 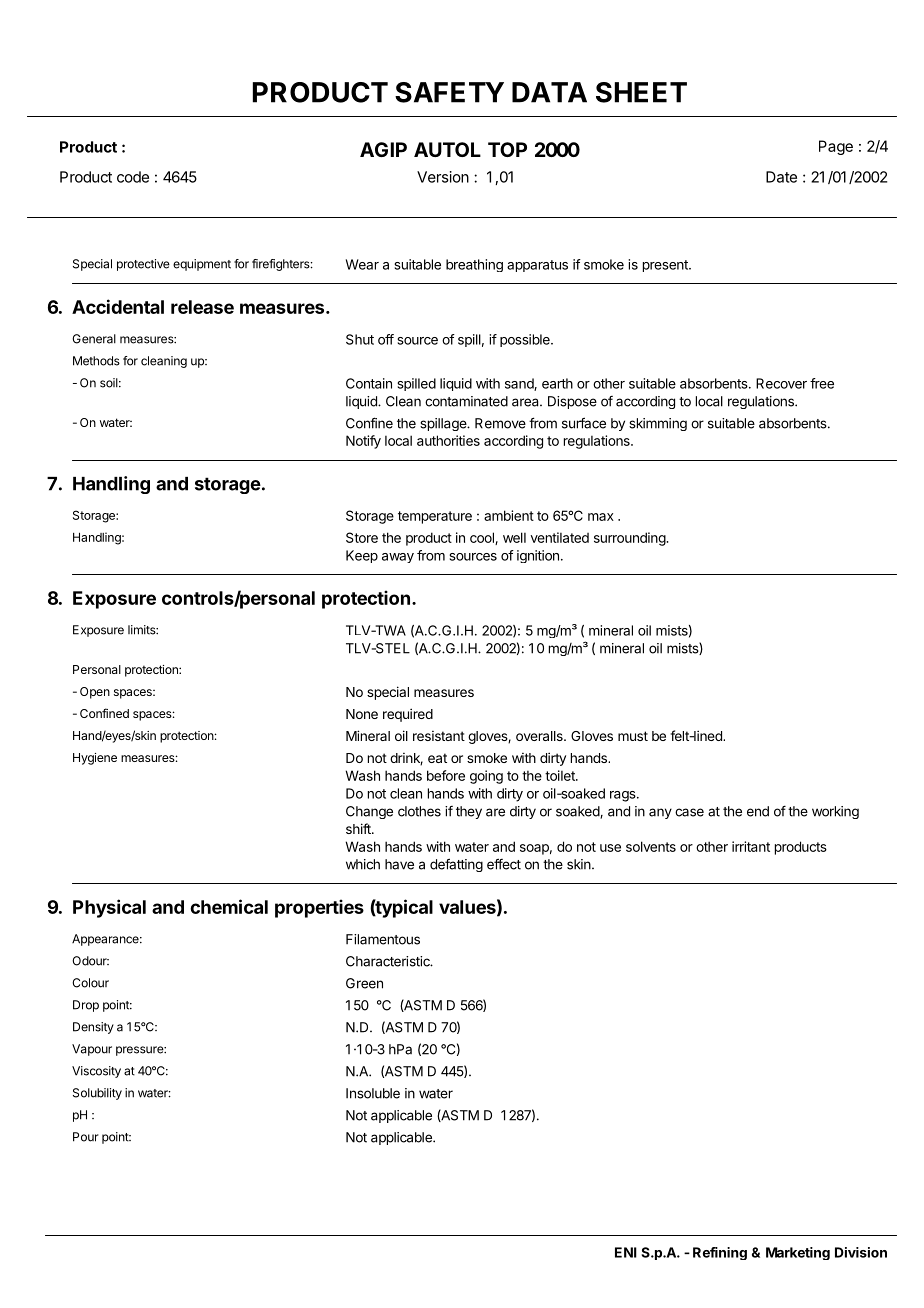 What do you see at coordinates (373, 1093) in the screenshot?
I see `Insoluble` at bounding box center [373, 1093].
